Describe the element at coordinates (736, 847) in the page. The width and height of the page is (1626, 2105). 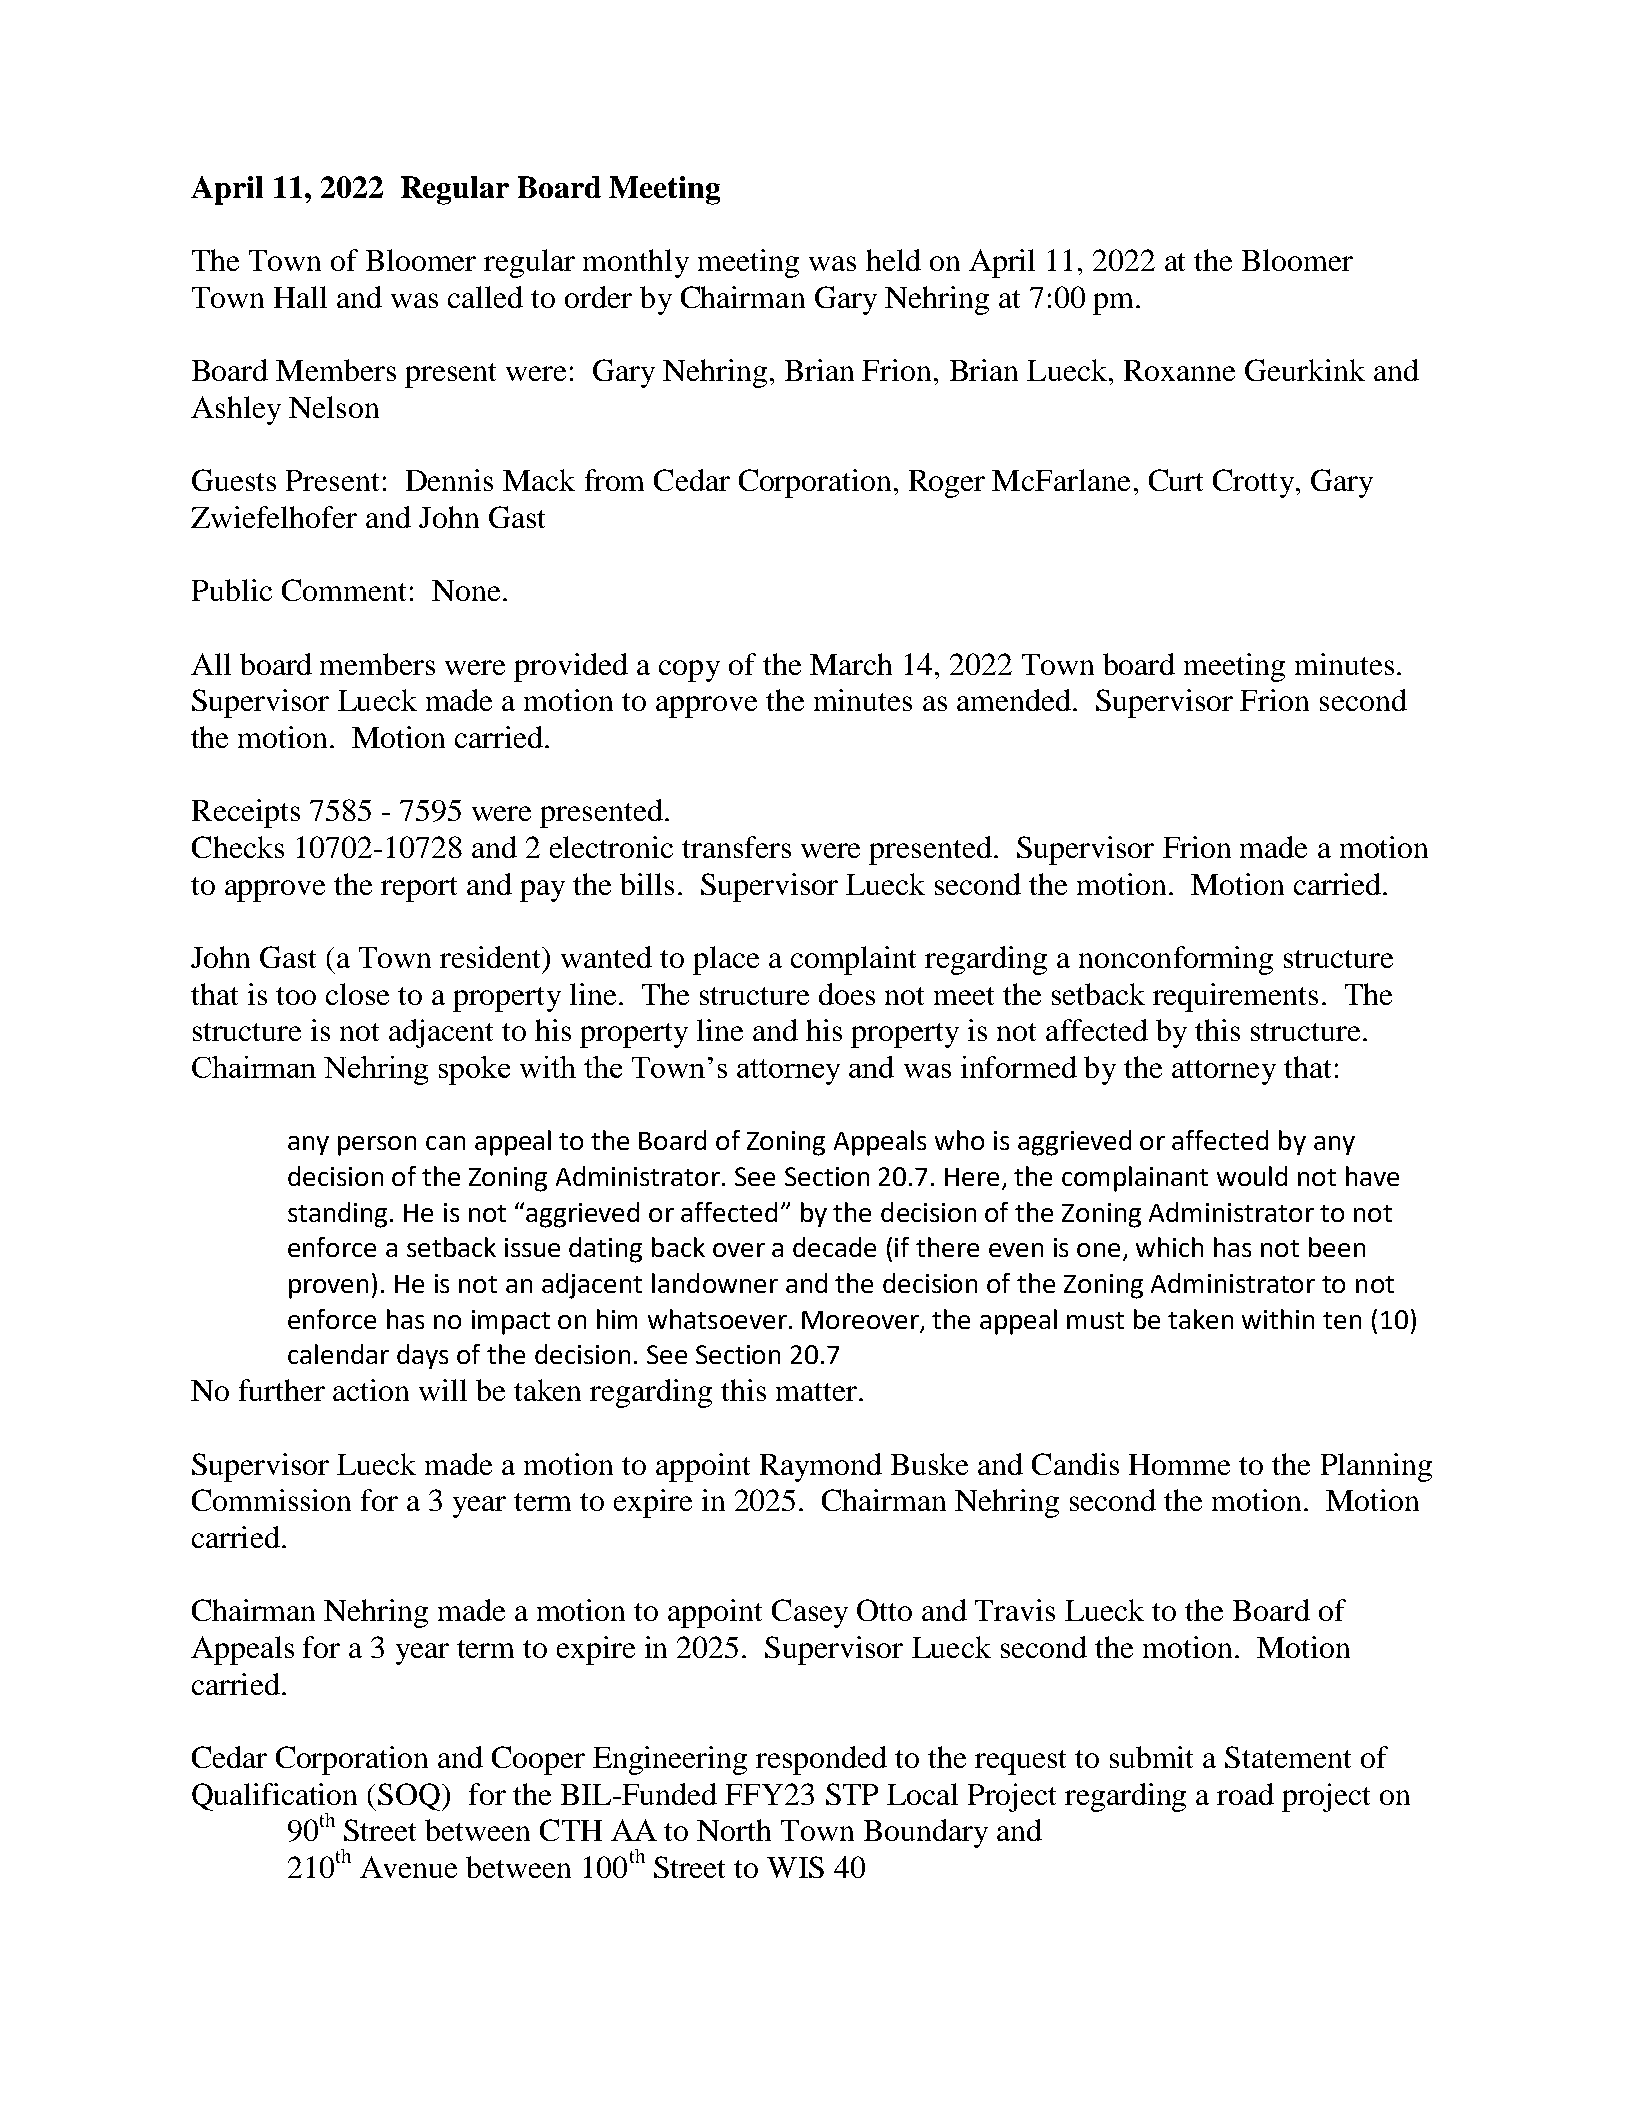
I see `transfers` at that location.
